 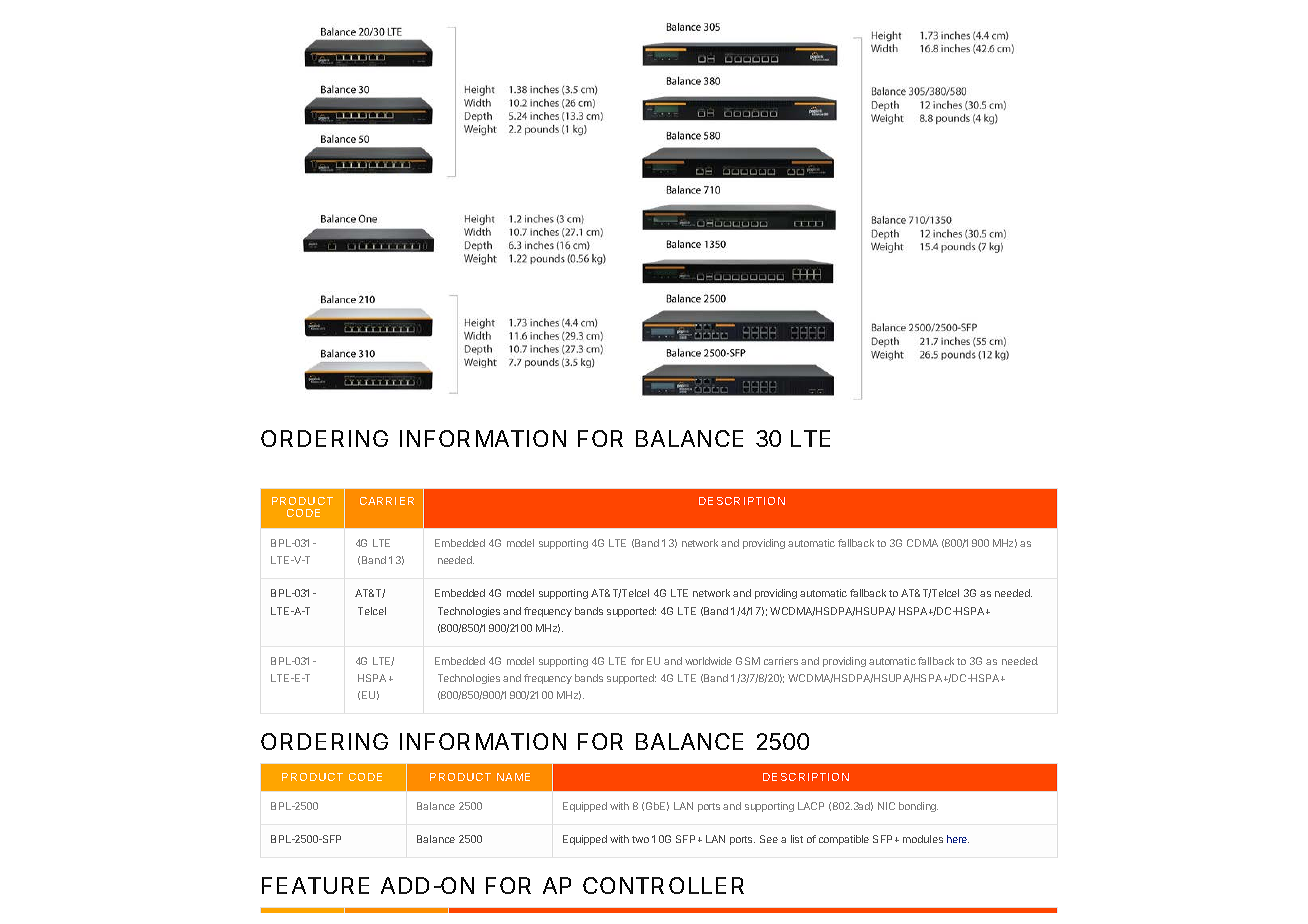 What do you see at coordinates (513, 777) in the page?
I see `NAME` at bounding box center [513, 777].
